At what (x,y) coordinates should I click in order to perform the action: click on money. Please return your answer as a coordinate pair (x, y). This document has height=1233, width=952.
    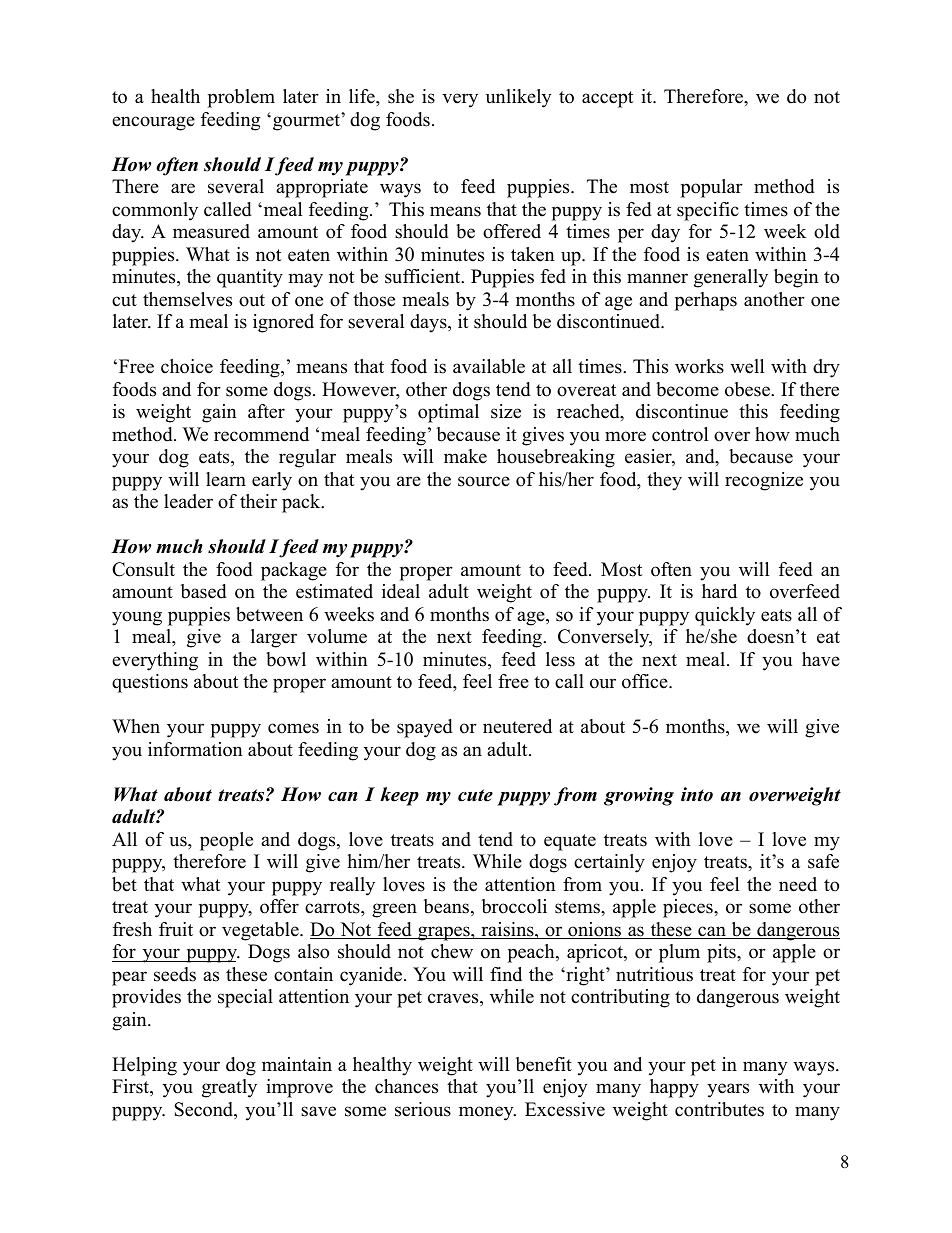
    Looking at the image, I should click on (487, 1113).
